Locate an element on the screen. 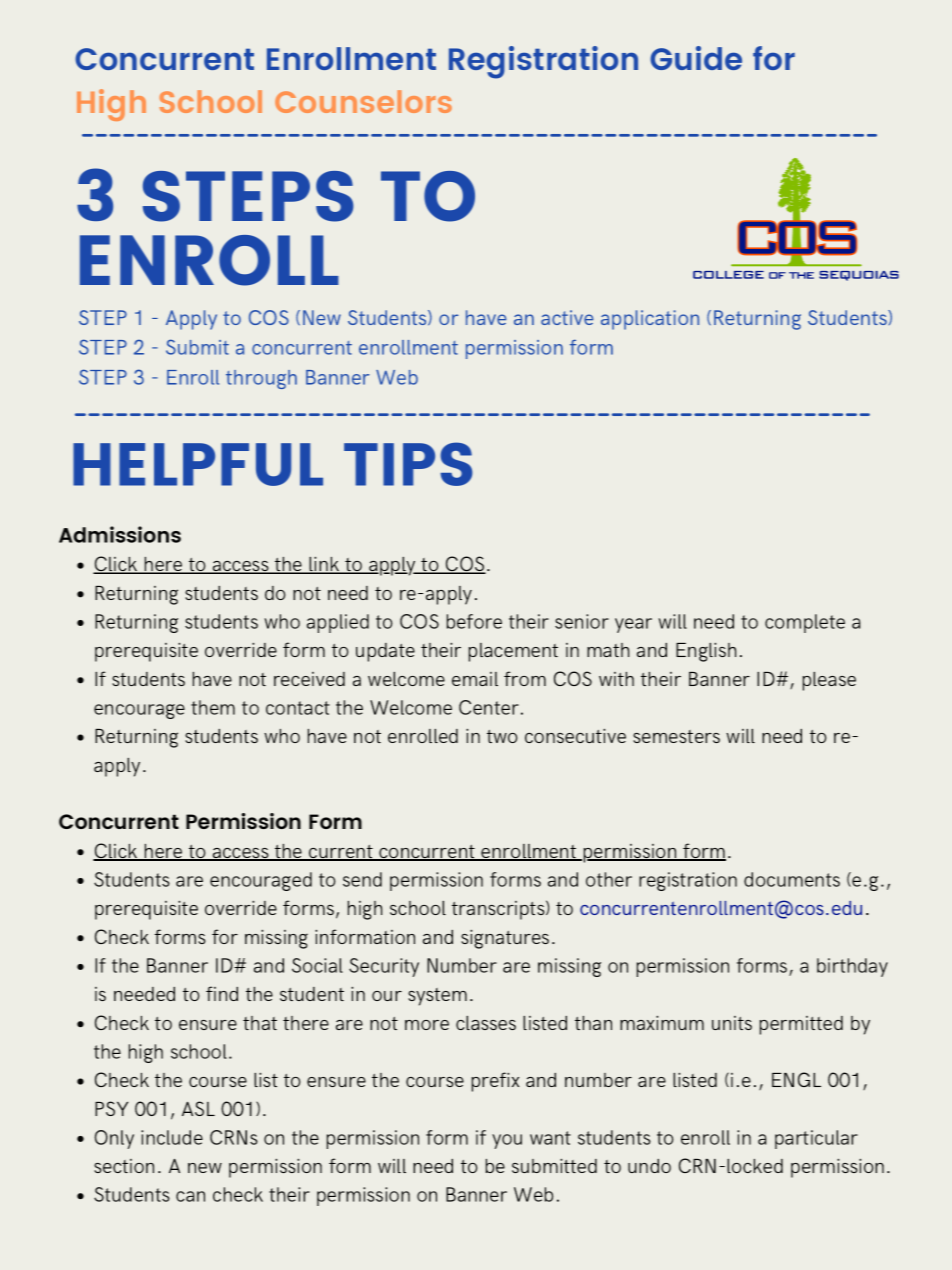 This screenshot has width=952, height=1270. Counselors is located at coordinates (363, 101).
